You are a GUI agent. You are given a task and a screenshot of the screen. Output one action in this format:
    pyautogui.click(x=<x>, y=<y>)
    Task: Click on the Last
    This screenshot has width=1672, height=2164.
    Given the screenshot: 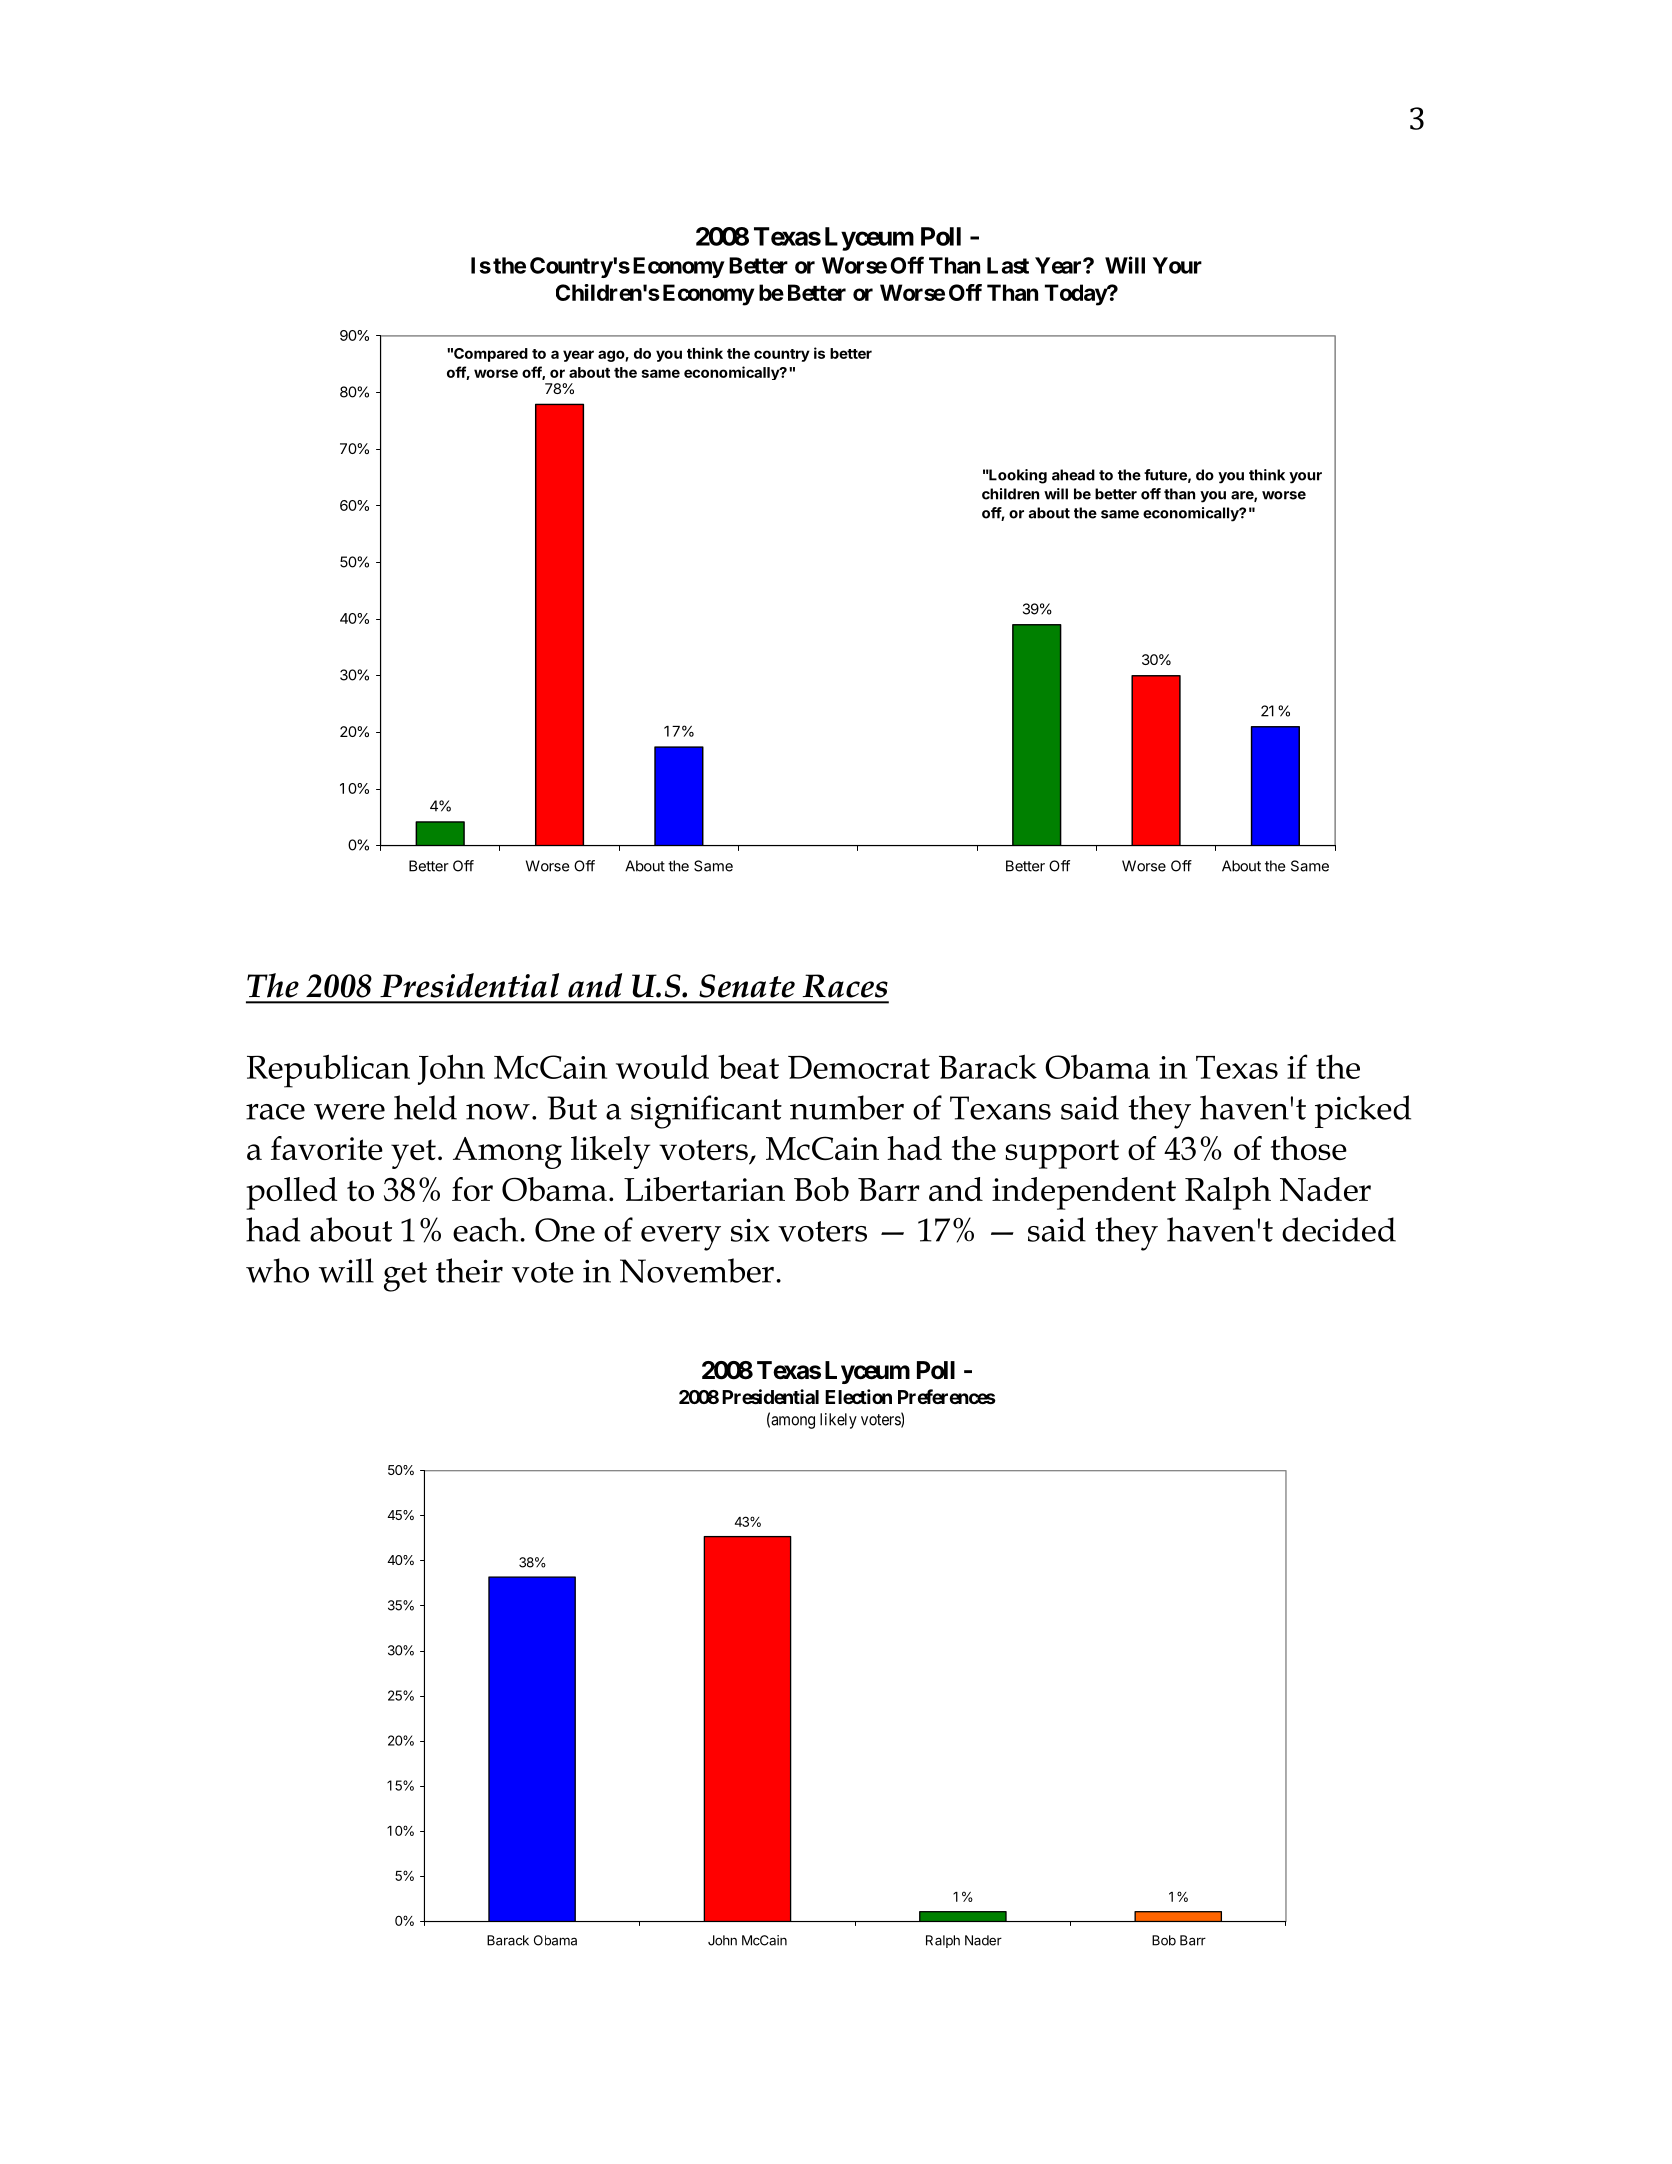 What is the action you would take?
    pyautogui.click(x=1008, y=265)
